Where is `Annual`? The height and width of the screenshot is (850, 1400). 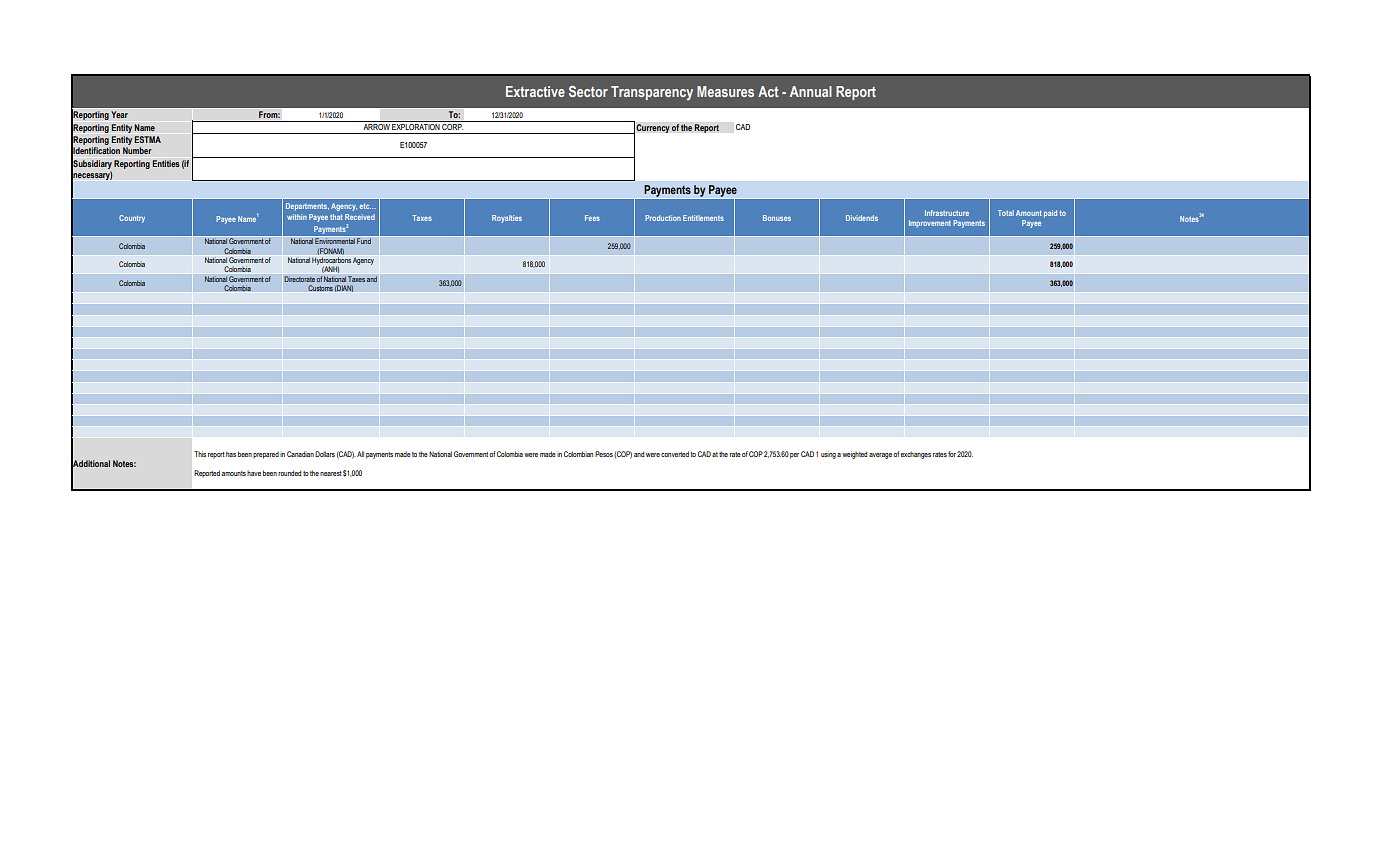 Annual is located at coordinates (811, 91).
